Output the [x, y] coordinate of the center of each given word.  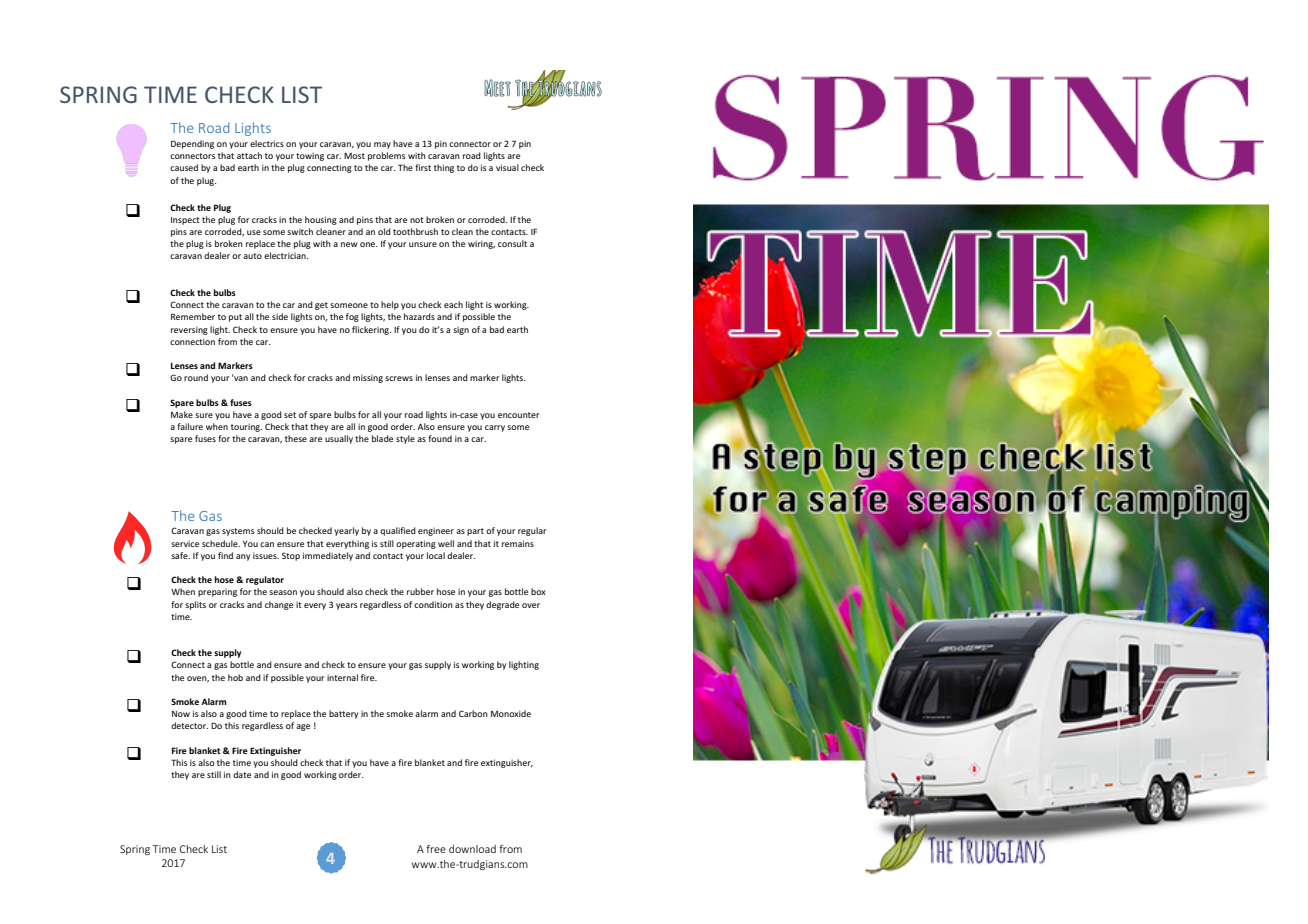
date [242, 774]
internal [342, 677]
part [475, 532]
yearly [346, 531]
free [436, 849]
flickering [371, 330]
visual [507, 167]
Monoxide [511, 713]
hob [235, 677]
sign [461, 330]
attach [249, 155]
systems [238, 532]
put [235, 318]
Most [354, 156]
